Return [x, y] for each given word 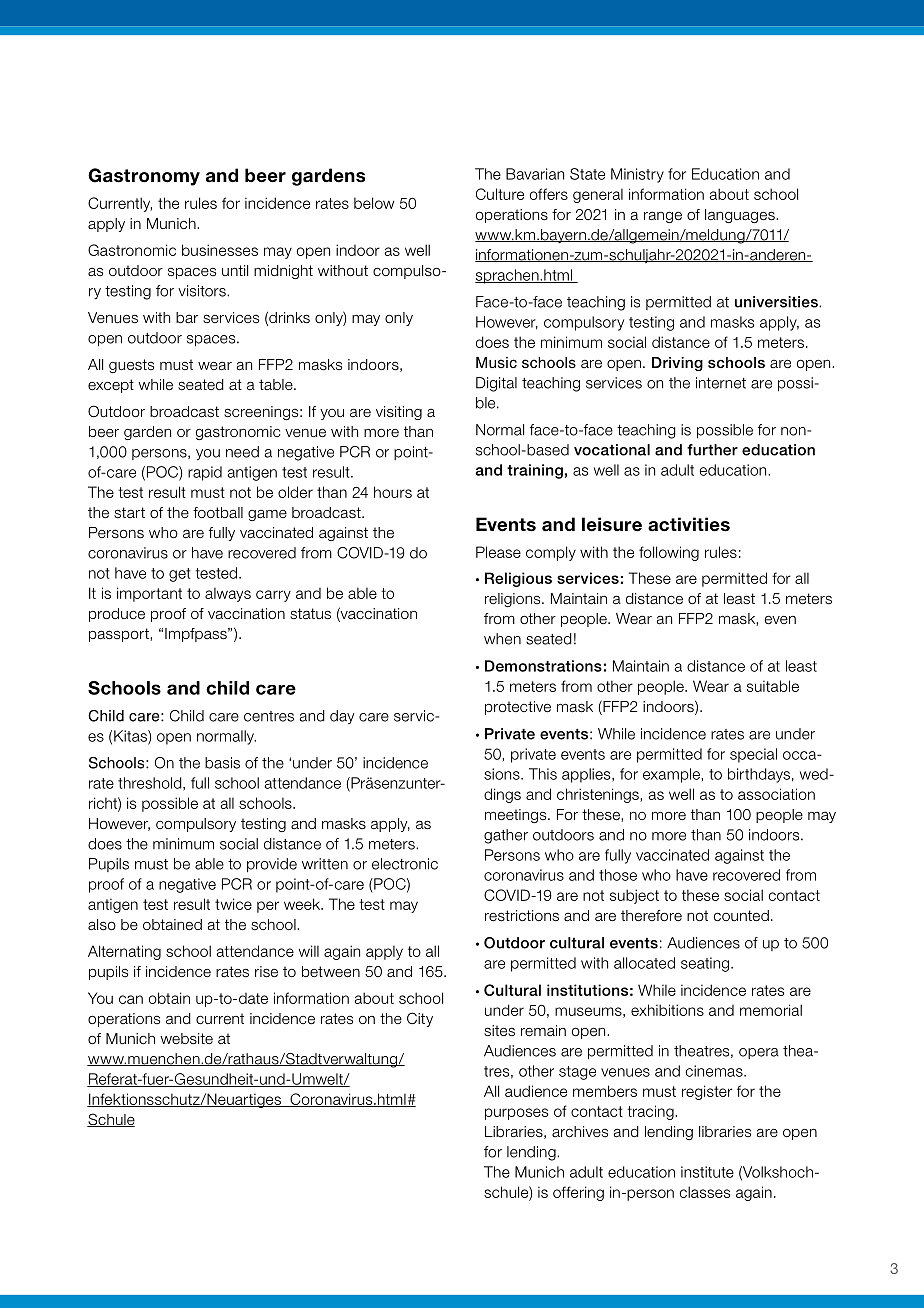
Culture [500, 194]
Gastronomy [144, 177]
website [186, 1039]
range [663, 217]
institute [707, 1172]
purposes [516, 1114]
